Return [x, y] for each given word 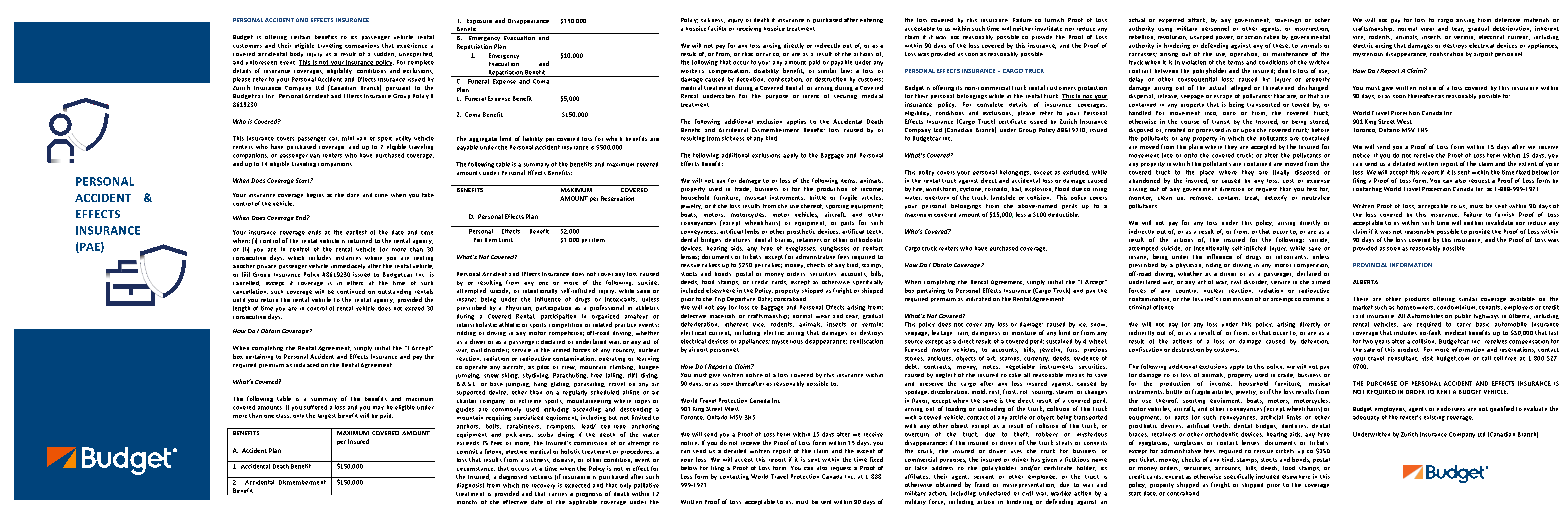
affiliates [917, 476]
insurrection [1312, 29]
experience [412, 45]
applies [796, 122]
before [1320, 130]
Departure [741, 299]
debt [912, 366]
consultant [1403, 358]
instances [348, 258]
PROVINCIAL [1370, 265]
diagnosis [470, 486]
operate [476, 367]
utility [403, 139]
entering [871, 20]
